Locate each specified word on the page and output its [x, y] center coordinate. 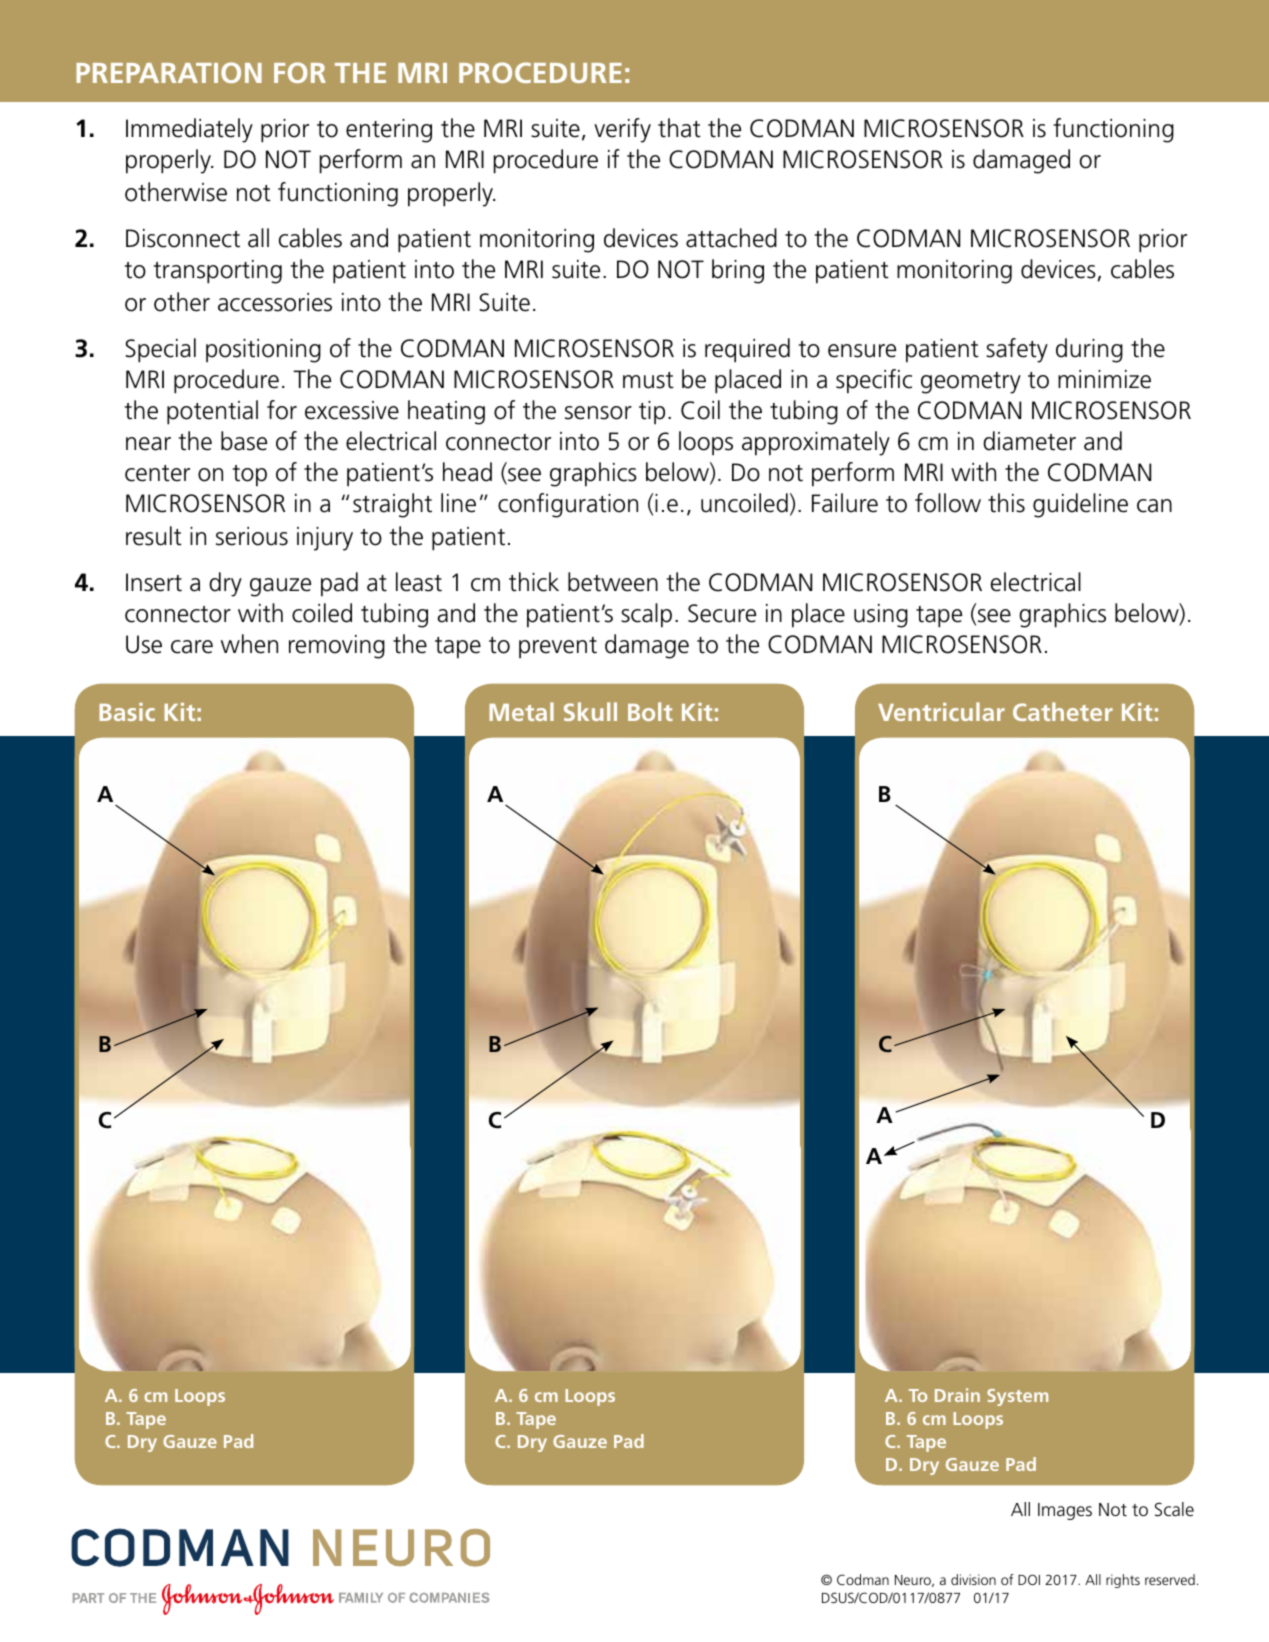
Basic [127, 712]
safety [1017, 350]
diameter [1029, 441]
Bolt [650, 711]
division [973, 1579]
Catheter [1063, 711]
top [250, 476]
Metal [521, 711]
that [679, 128]
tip [652, 413]
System [1017, 1397]
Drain [957, 1395]
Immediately [189, 130]
